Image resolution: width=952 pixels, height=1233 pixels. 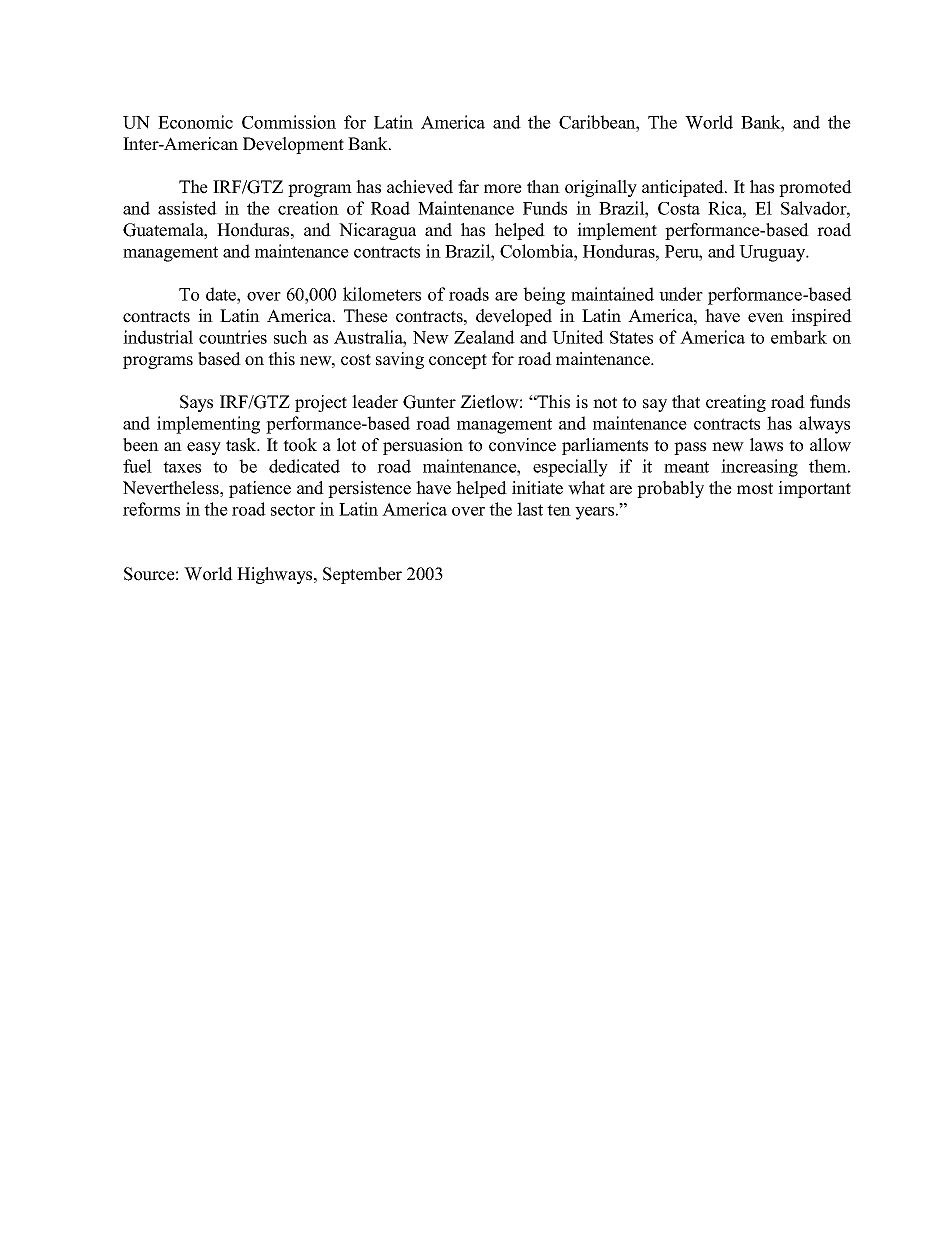 What do you see at coordinates (755, 489) in the screenshot?
I see `most` at bounding box center [755, 489].
